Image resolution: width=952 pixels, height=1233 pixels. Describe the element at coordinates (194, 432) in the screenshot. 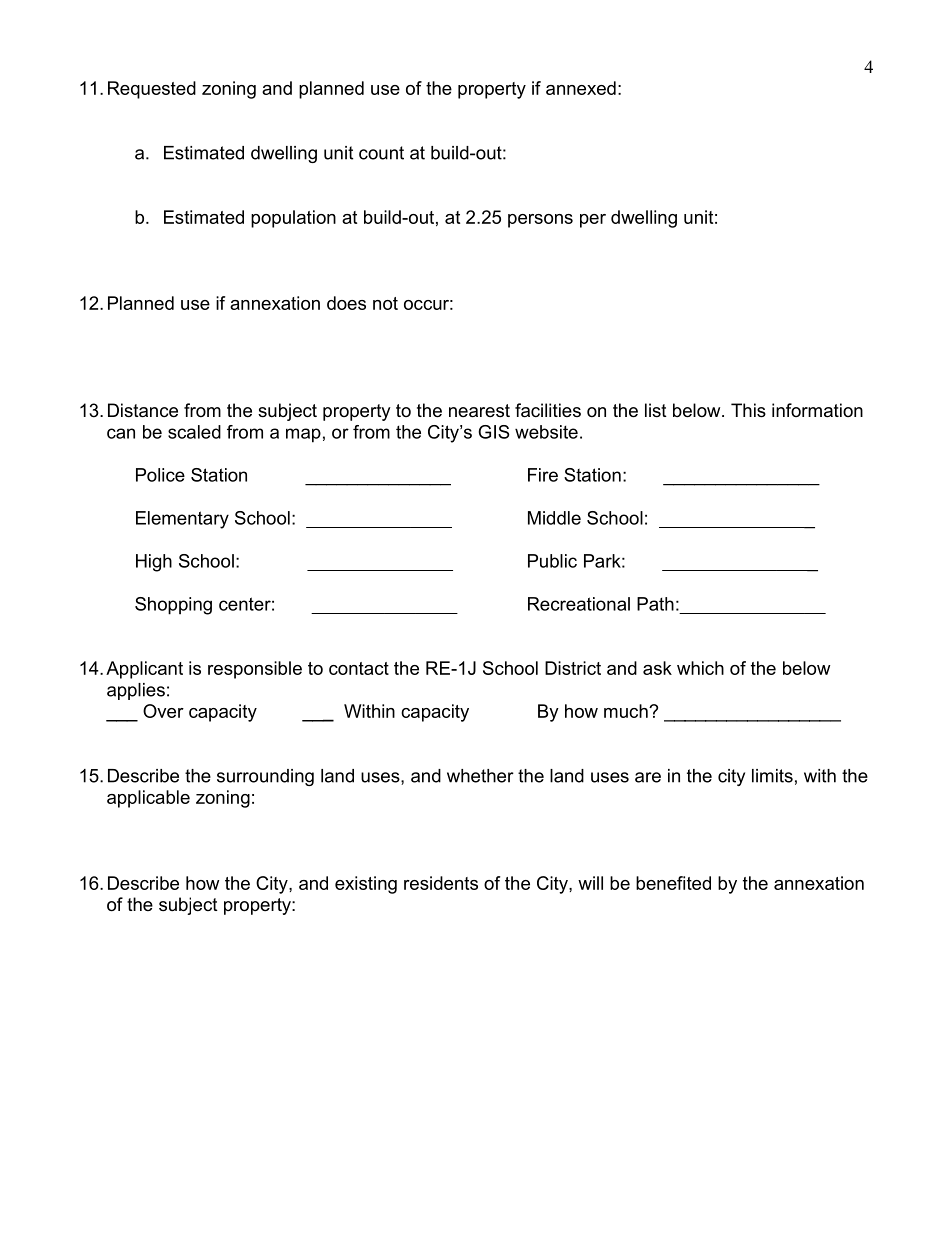

I see `scaled` at that location.
